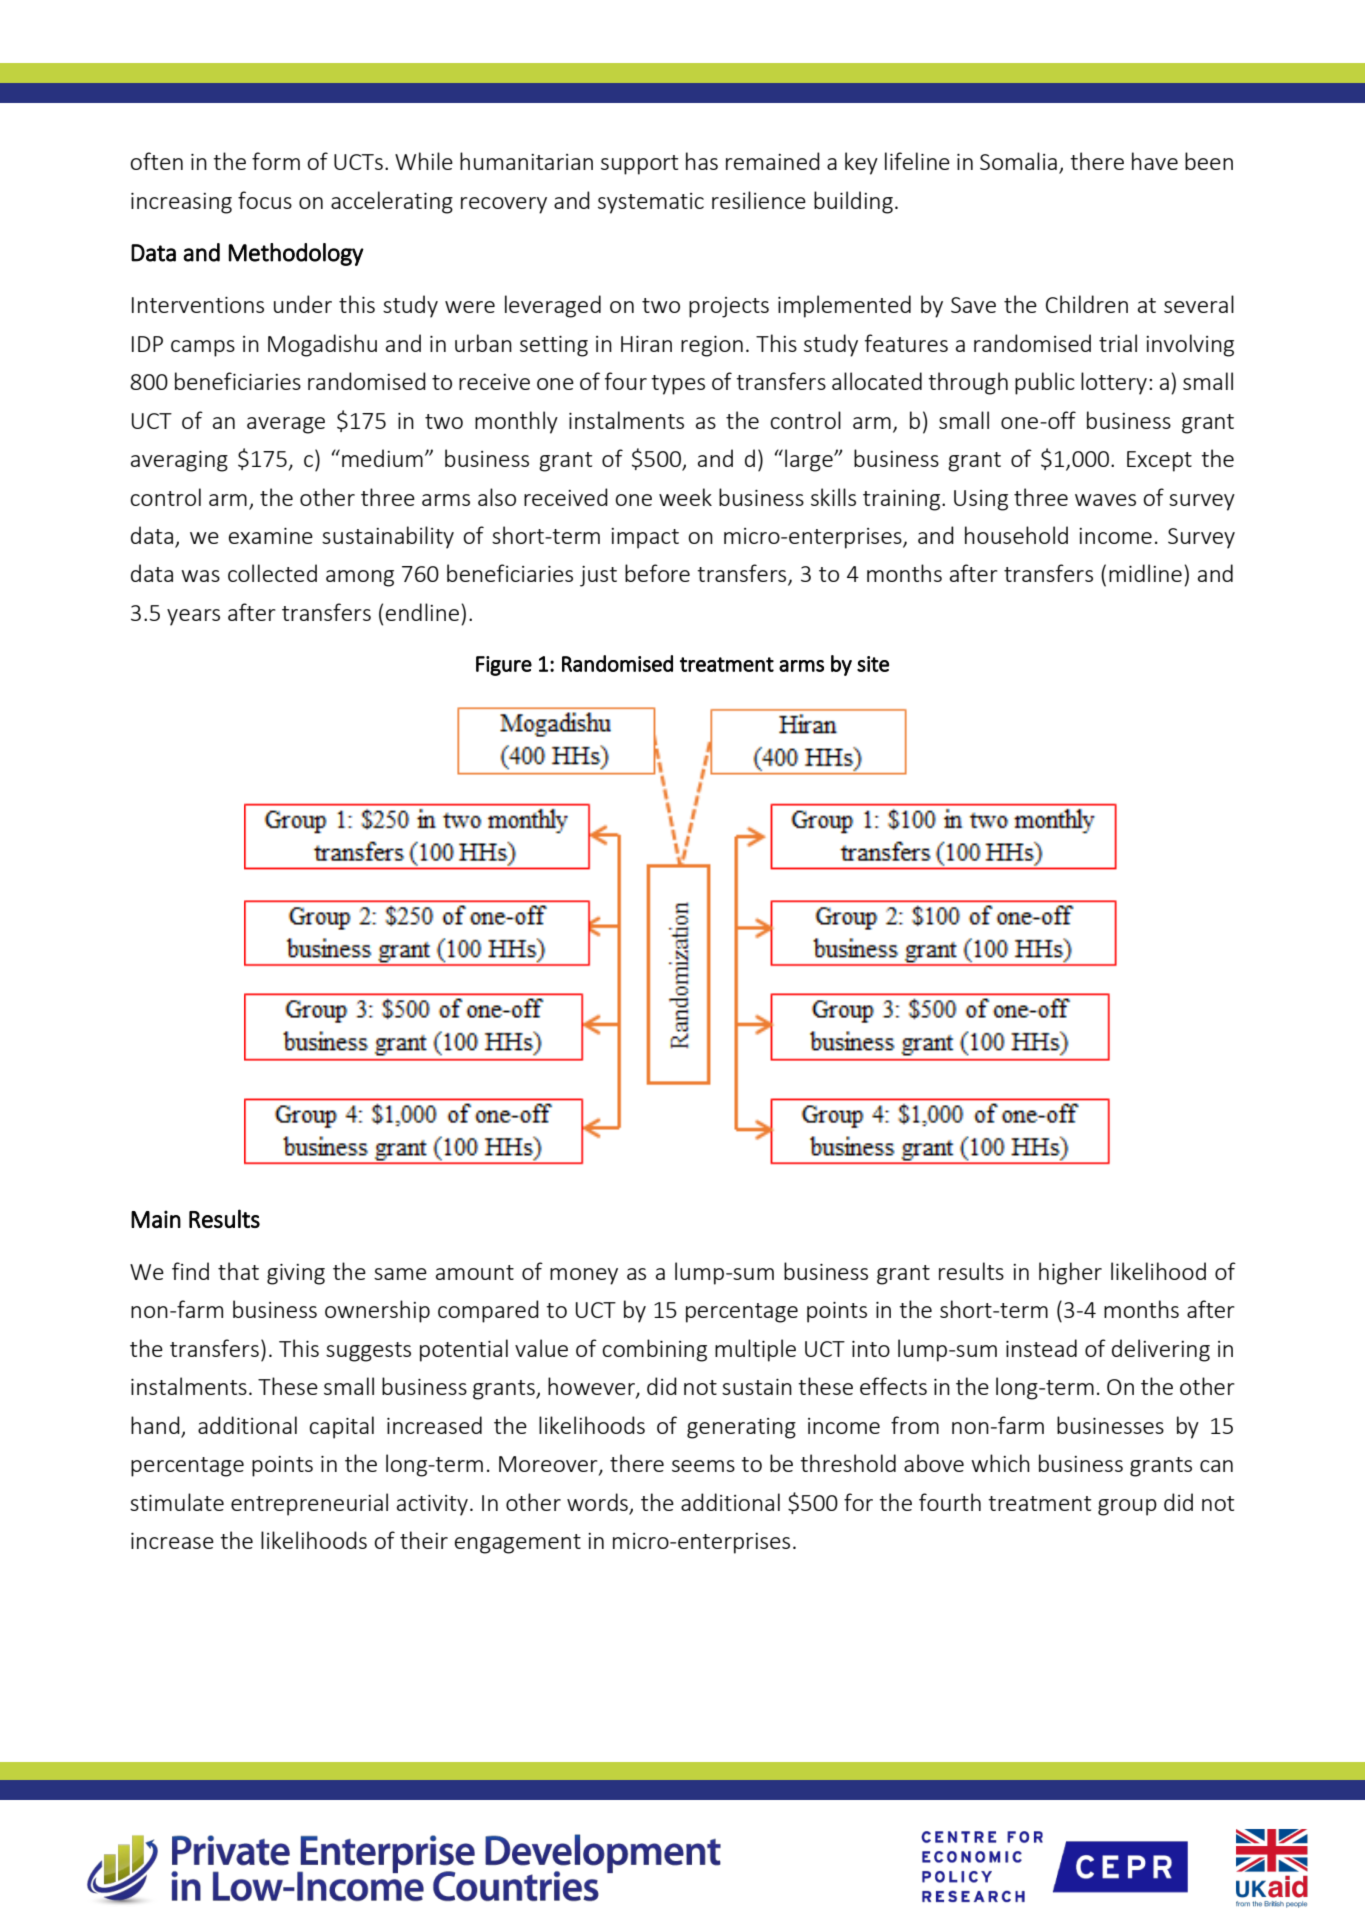 This page has height=1930, width=1365. I want to click on entrepreneurial, so click(309, 1504).
